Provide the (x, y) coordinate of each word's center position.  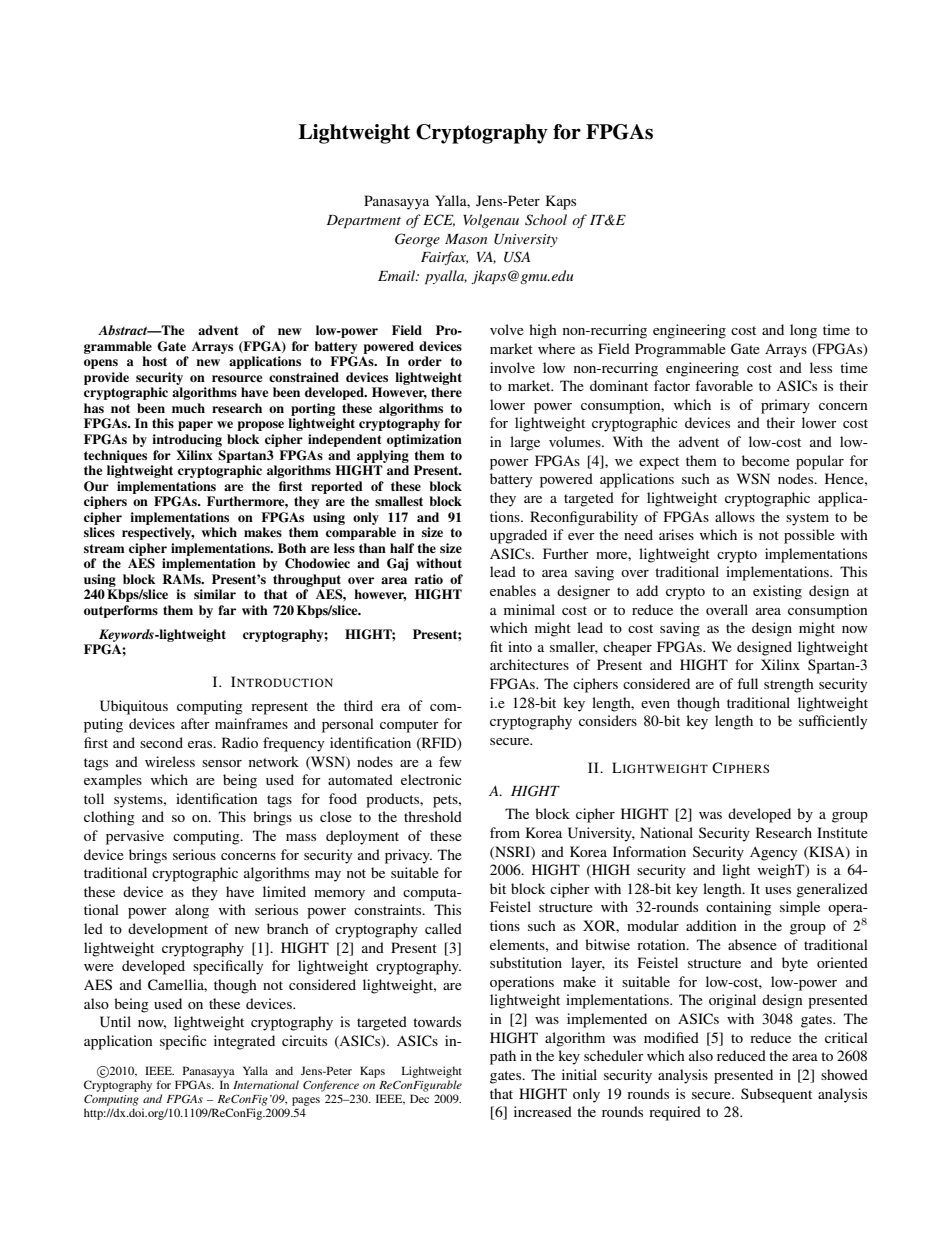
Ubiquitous (134, 707)
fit (496, 646)
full (747, 683)
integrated (244, 1042)
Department (364, 222)
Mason (466, 239)
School (546, 220)
